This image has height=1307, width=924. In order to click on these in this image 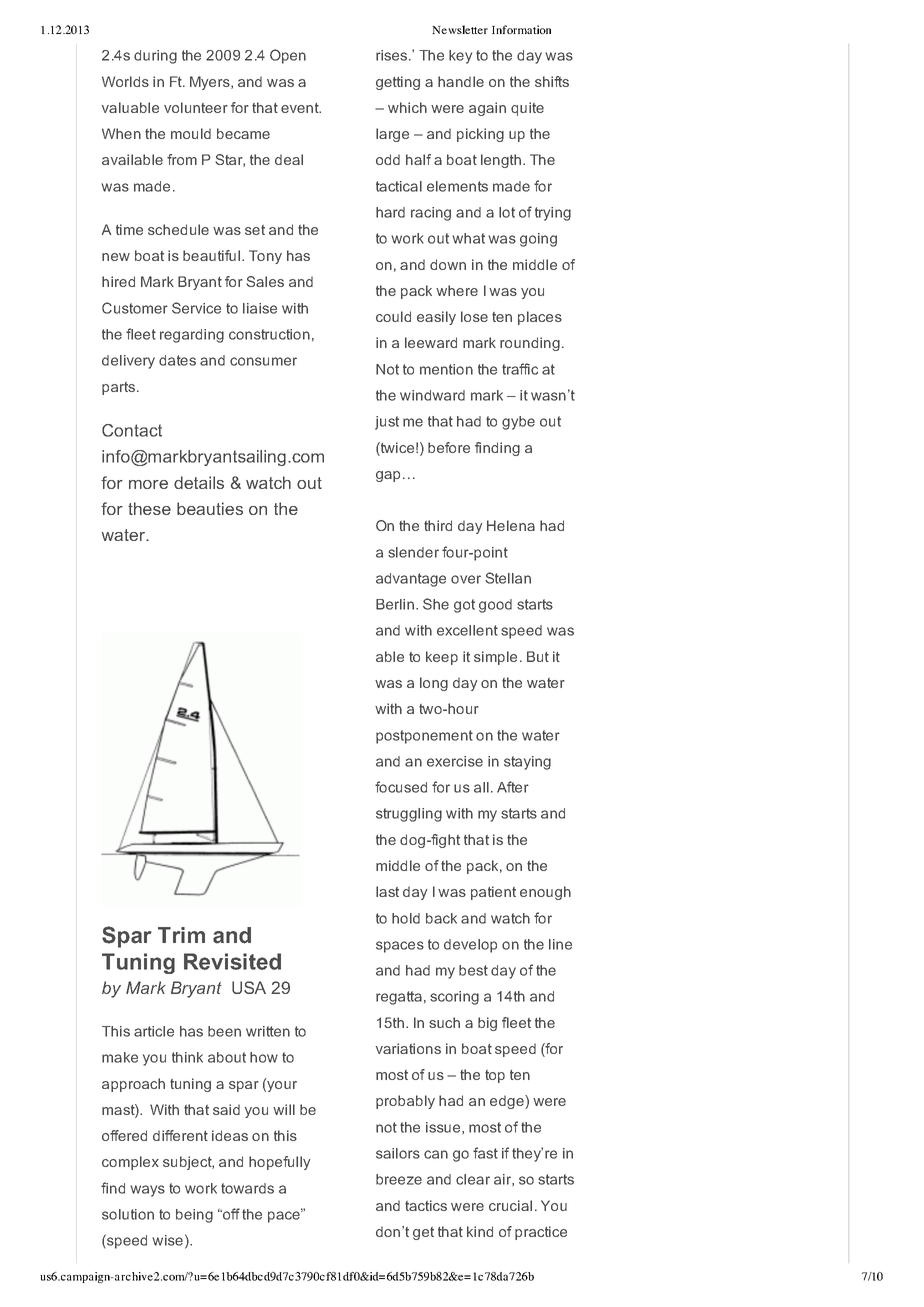, I will do `click(149, 508)`.
